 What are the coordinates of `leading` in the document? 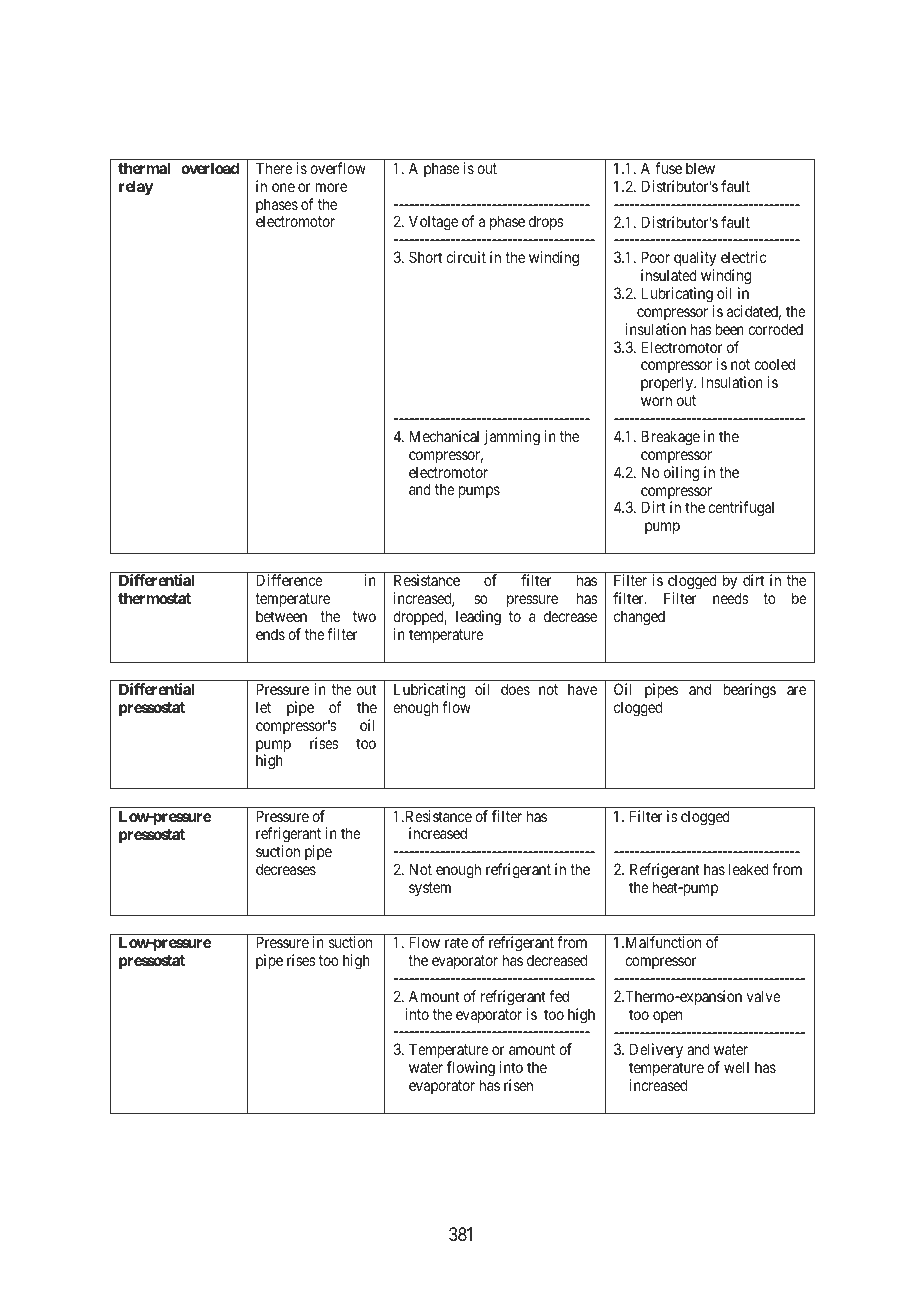 It's located at (478, 618).
